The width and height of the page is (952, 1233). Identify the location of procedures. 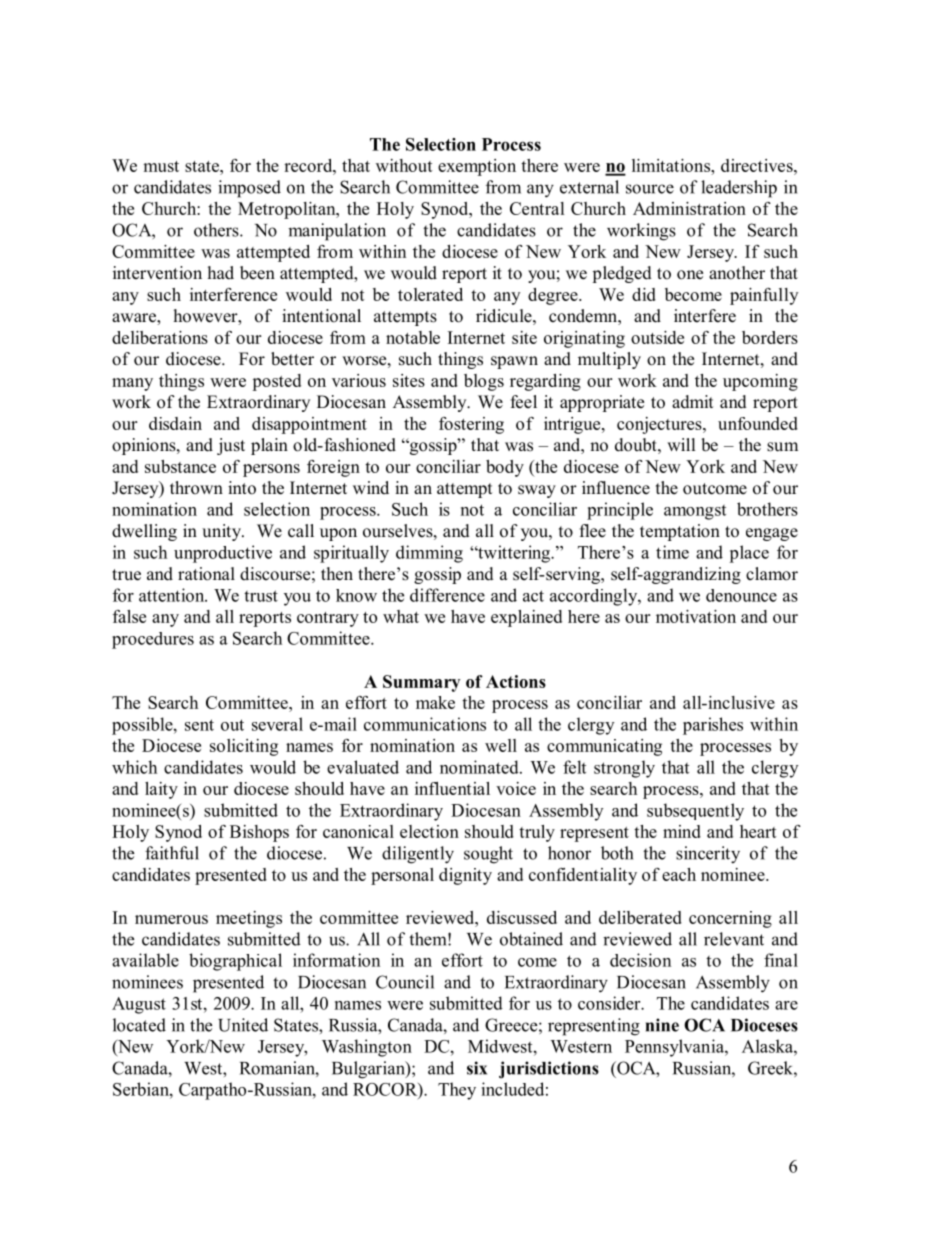
(153, 640).
